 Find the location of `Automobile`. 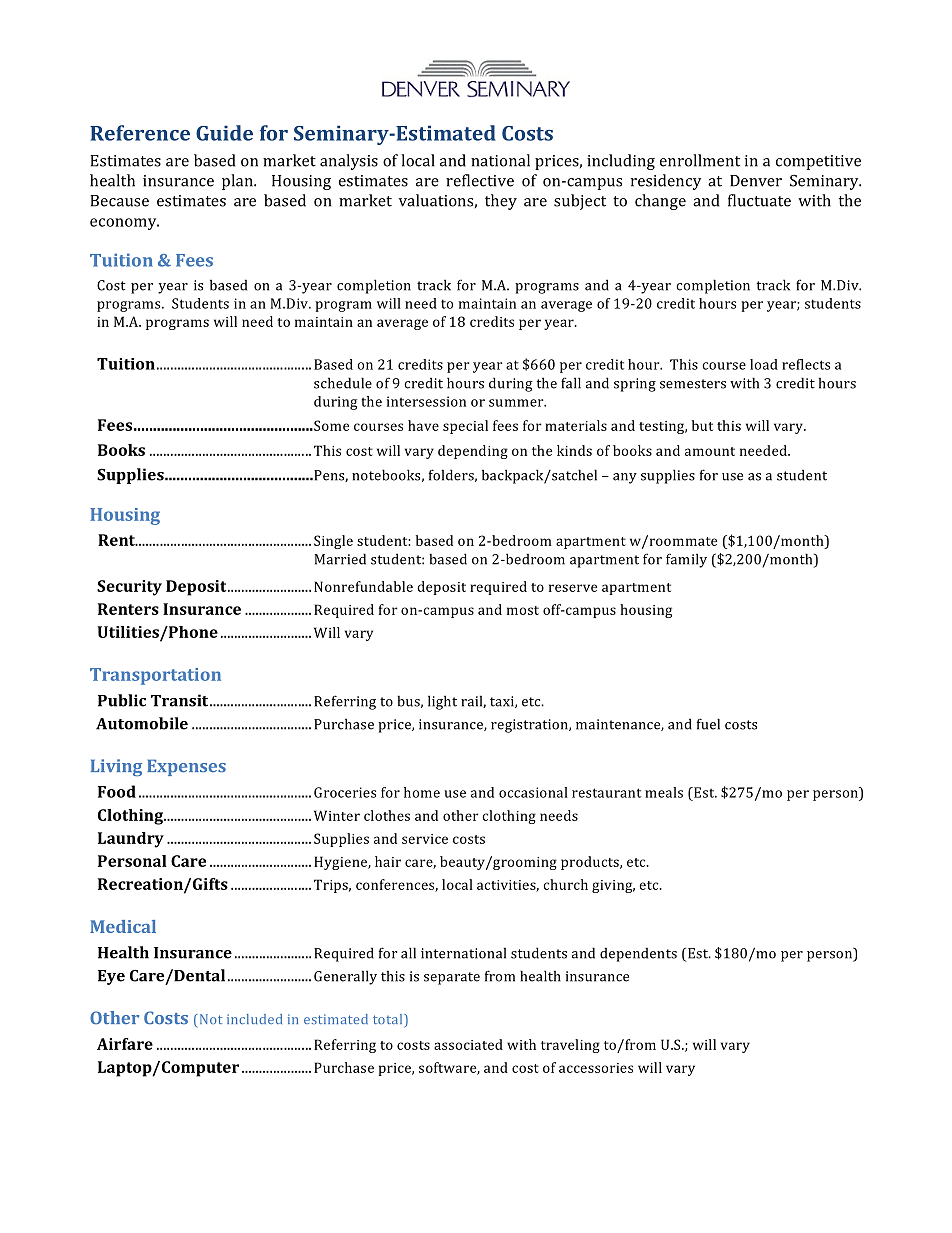

Automobile is located at coordinates (142, 723).
